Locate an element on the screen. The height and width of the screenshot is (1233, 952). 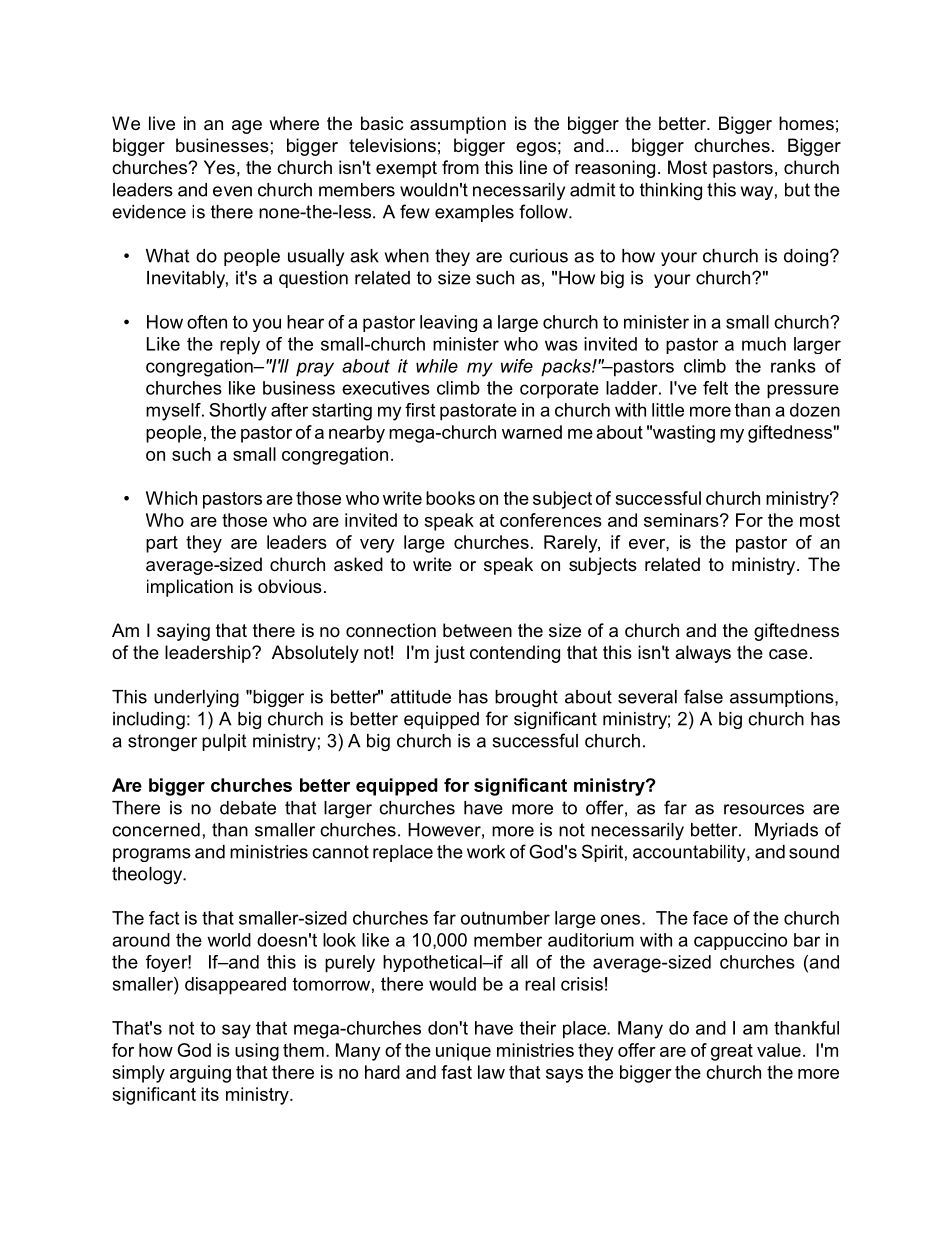
but is located at coordinates (797, 190).
